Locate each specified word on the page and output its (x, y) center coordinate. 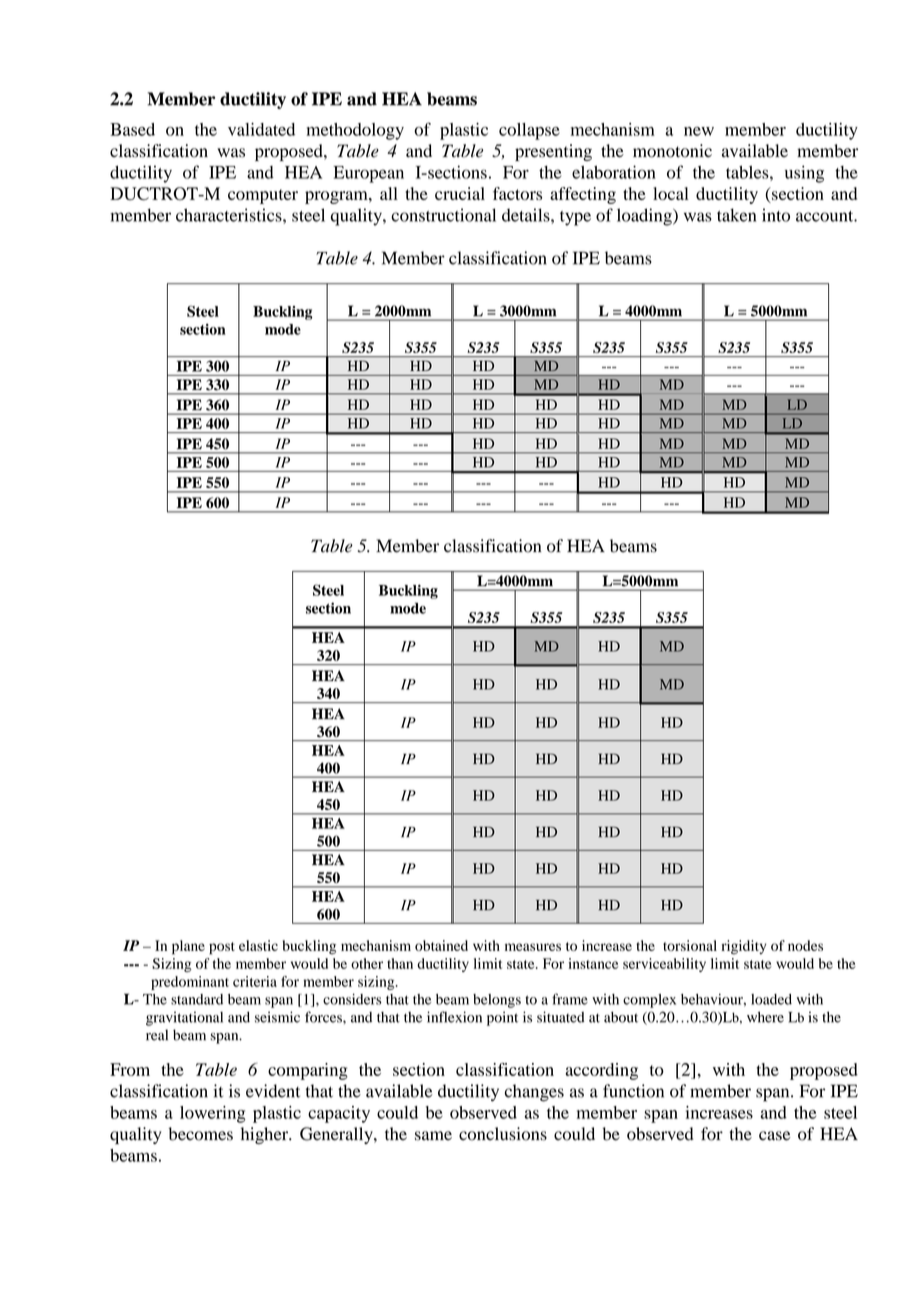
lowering (213, 1114)
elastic (258, 945)
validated (261, 129)
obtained (441, 945)
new (699, 131)
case (775, 1136)
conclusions (503, 1134)
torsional (690, 945)
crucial (460, 193)
